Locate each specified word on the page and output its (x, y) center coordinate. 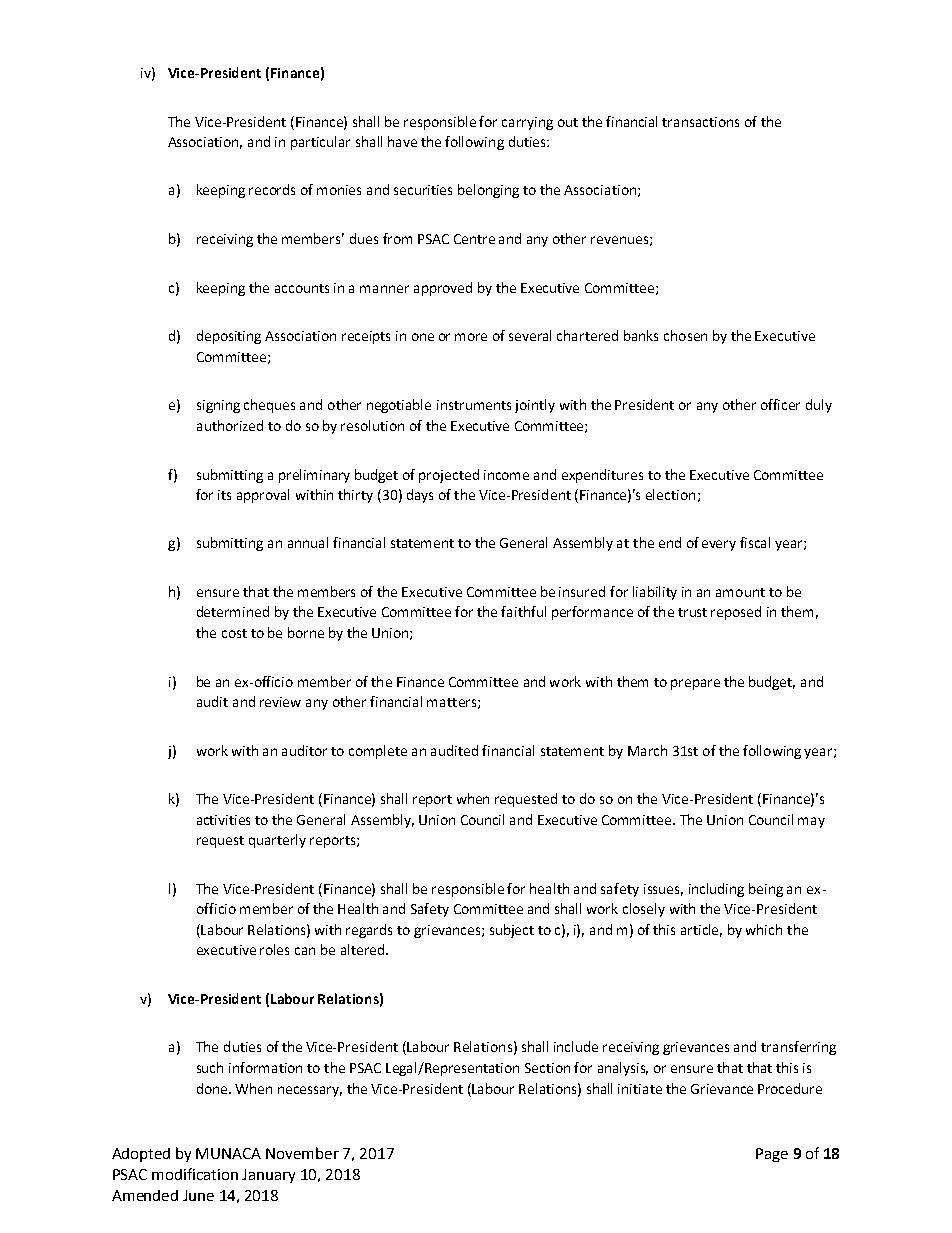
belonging (488, 191)
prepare (695, 684)
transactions (700, 122)
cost (234, 633)
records (272, 189)
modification (195, 1174)
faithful (523, 611)
